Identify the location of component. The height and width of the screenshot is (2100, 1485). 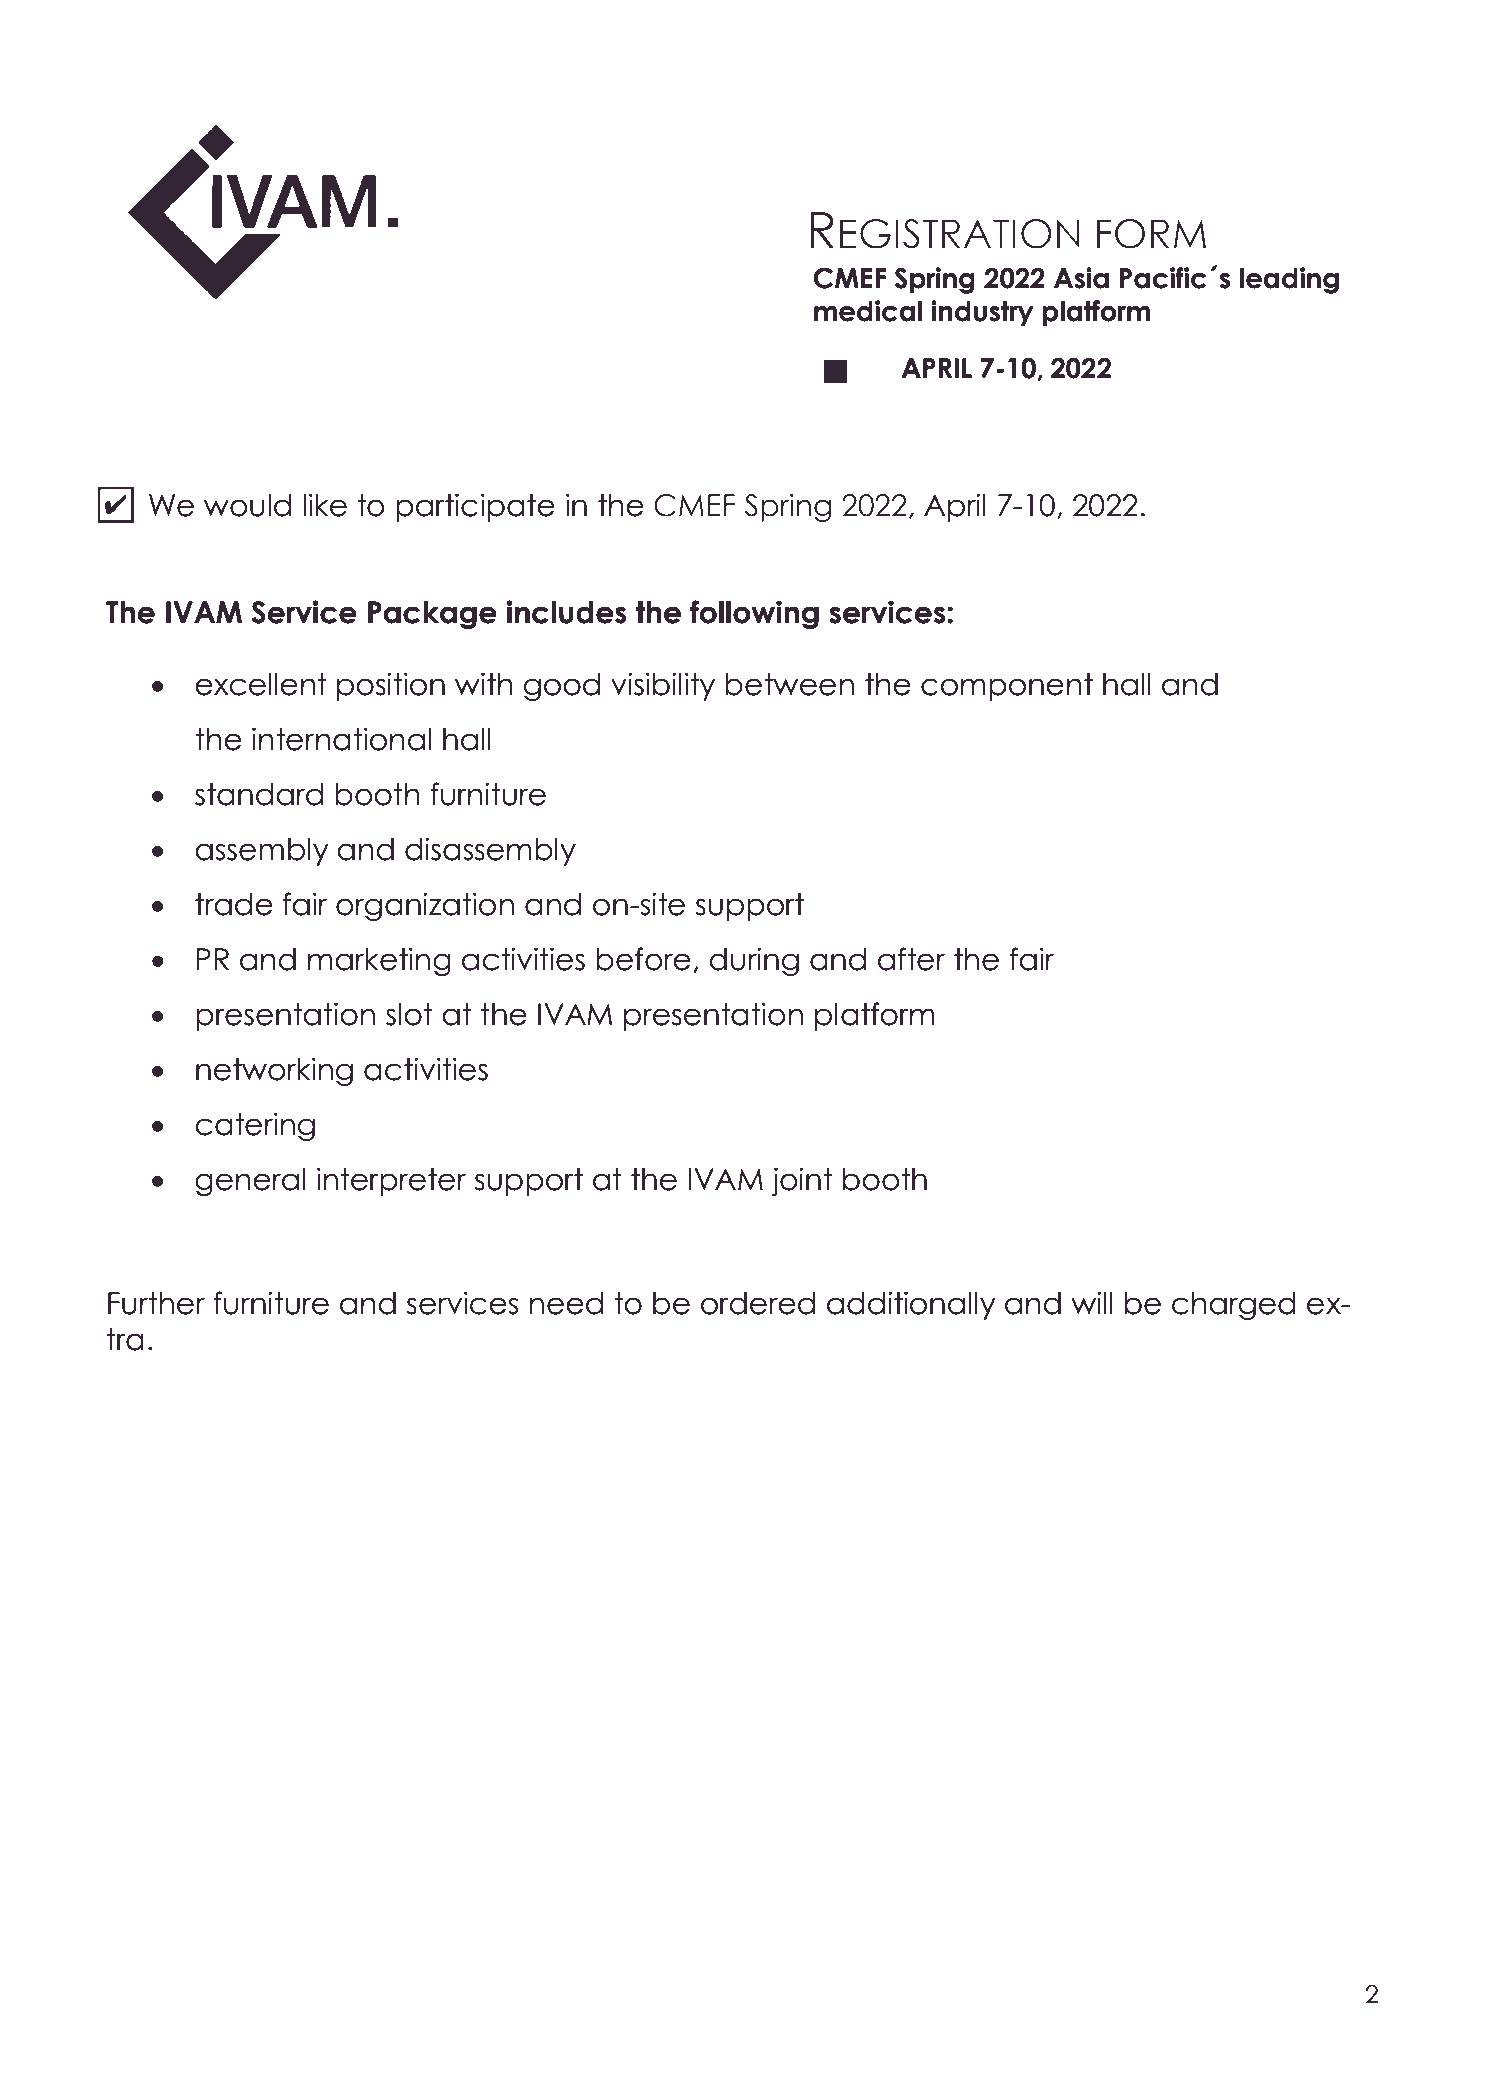
(1007, 687).
